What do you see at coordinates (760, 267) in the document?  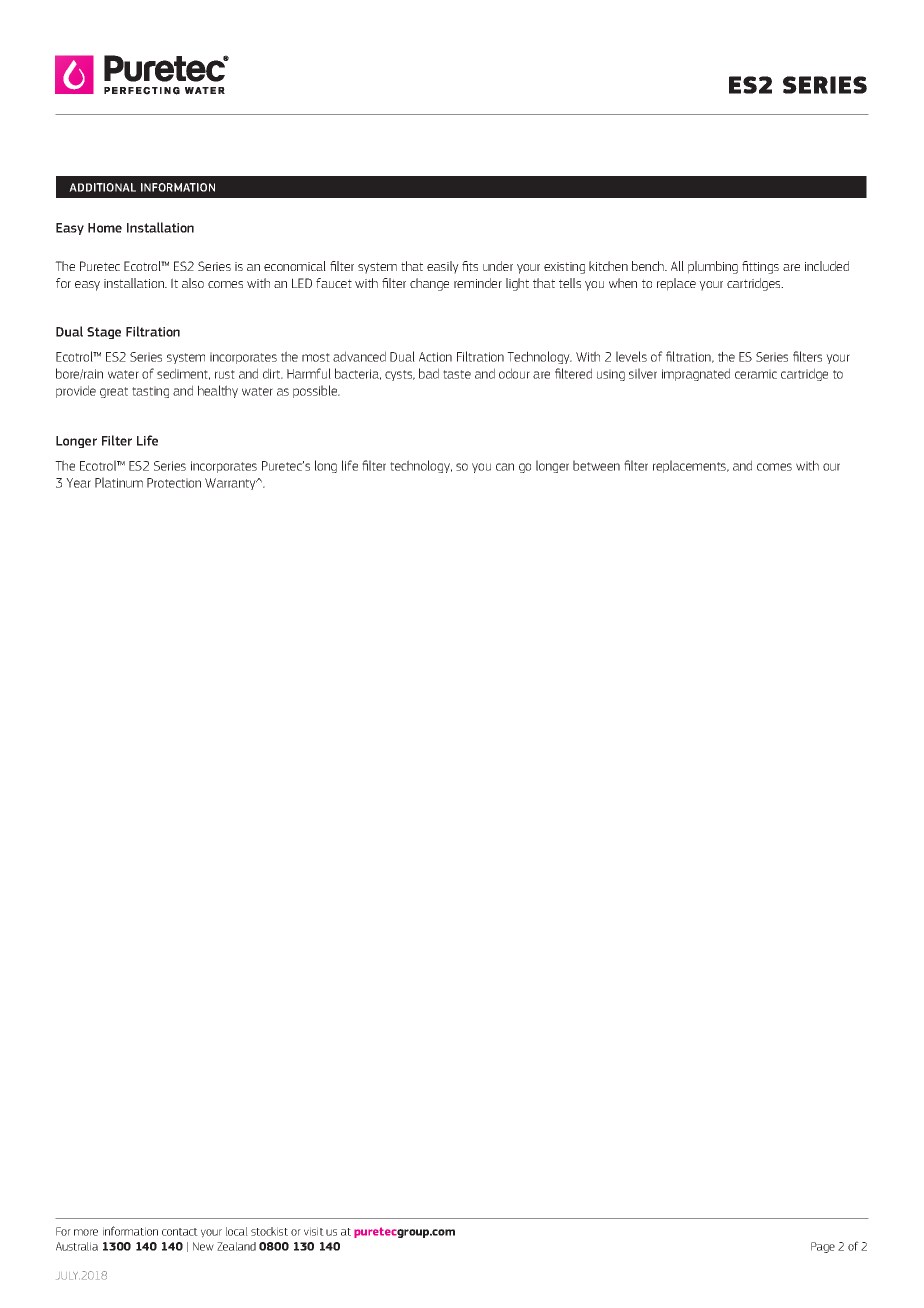 I see `fittings` at bounding box center [760, 267].
